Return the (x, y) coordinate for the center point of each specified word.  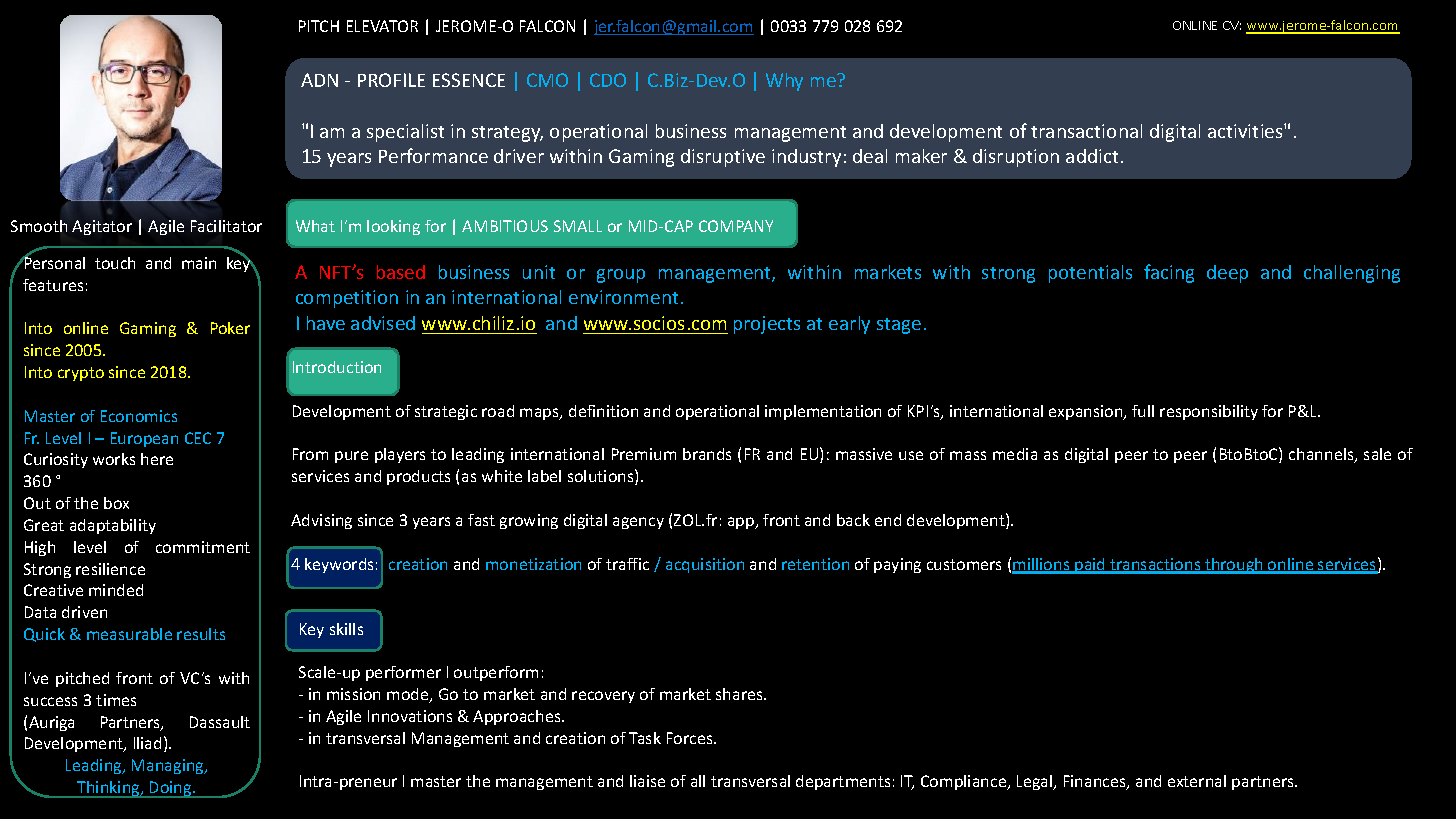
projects (767, 325)
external (1197, 781)
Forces (691, 738)
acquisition (705, 565)
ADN (319, 80)
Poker (230, 328)
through (1234, 566)
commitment (203, 547)
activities (1246, 131)
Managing (169, 766)
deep (1227, 274)
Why (784, 82)
